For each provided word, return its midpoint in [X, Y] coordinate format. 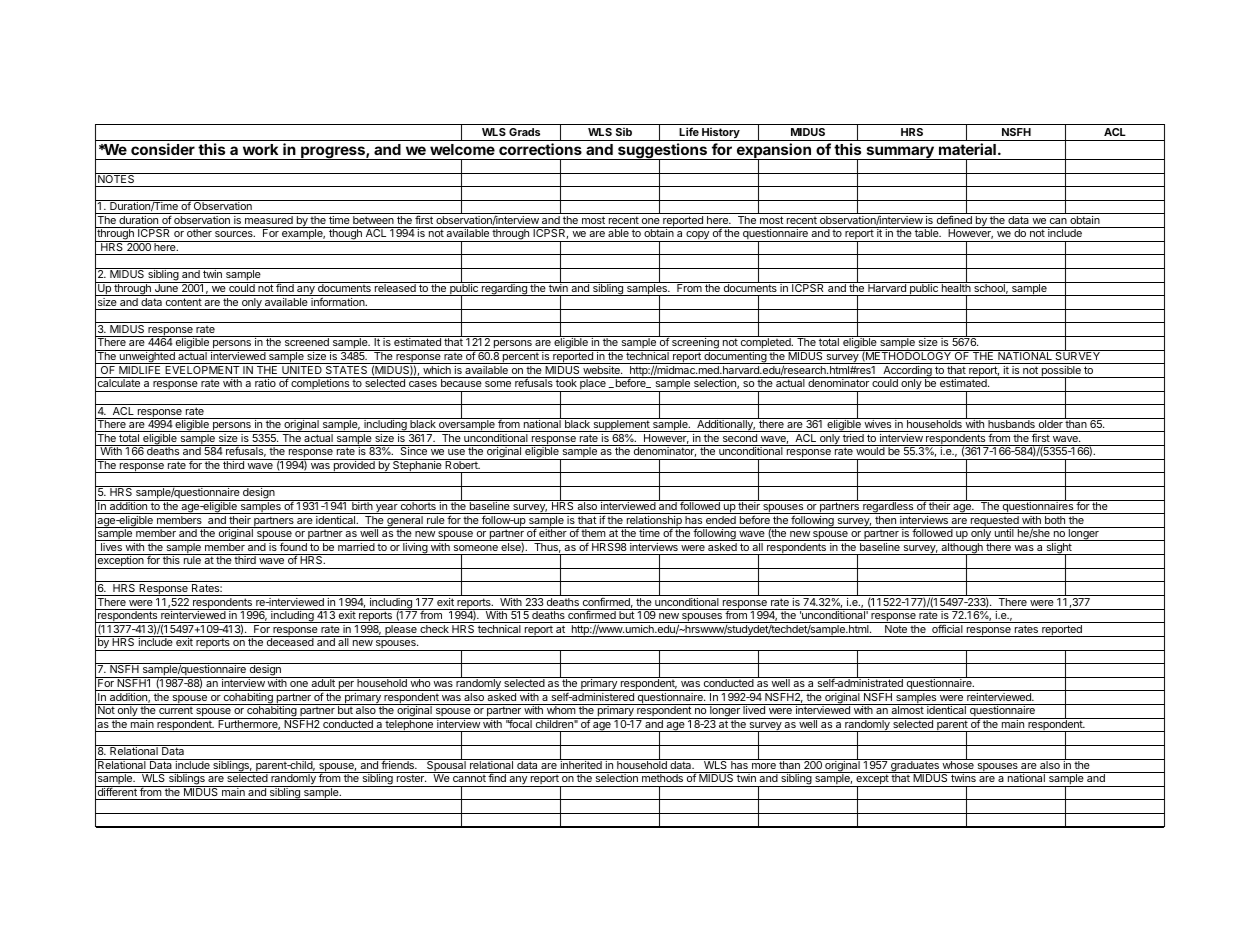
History [721, 134]
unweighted [147, 357]
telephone [409, 725]
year [386, 509]
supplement [621, 425]
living [415, 549]
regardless [888, 507]
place [593, 384]
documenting [735, 357]
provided [354, 466]
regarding [504, 289]
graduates [915, 766]
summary [900, 153]
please [401, 631]
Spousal [446, 766]
